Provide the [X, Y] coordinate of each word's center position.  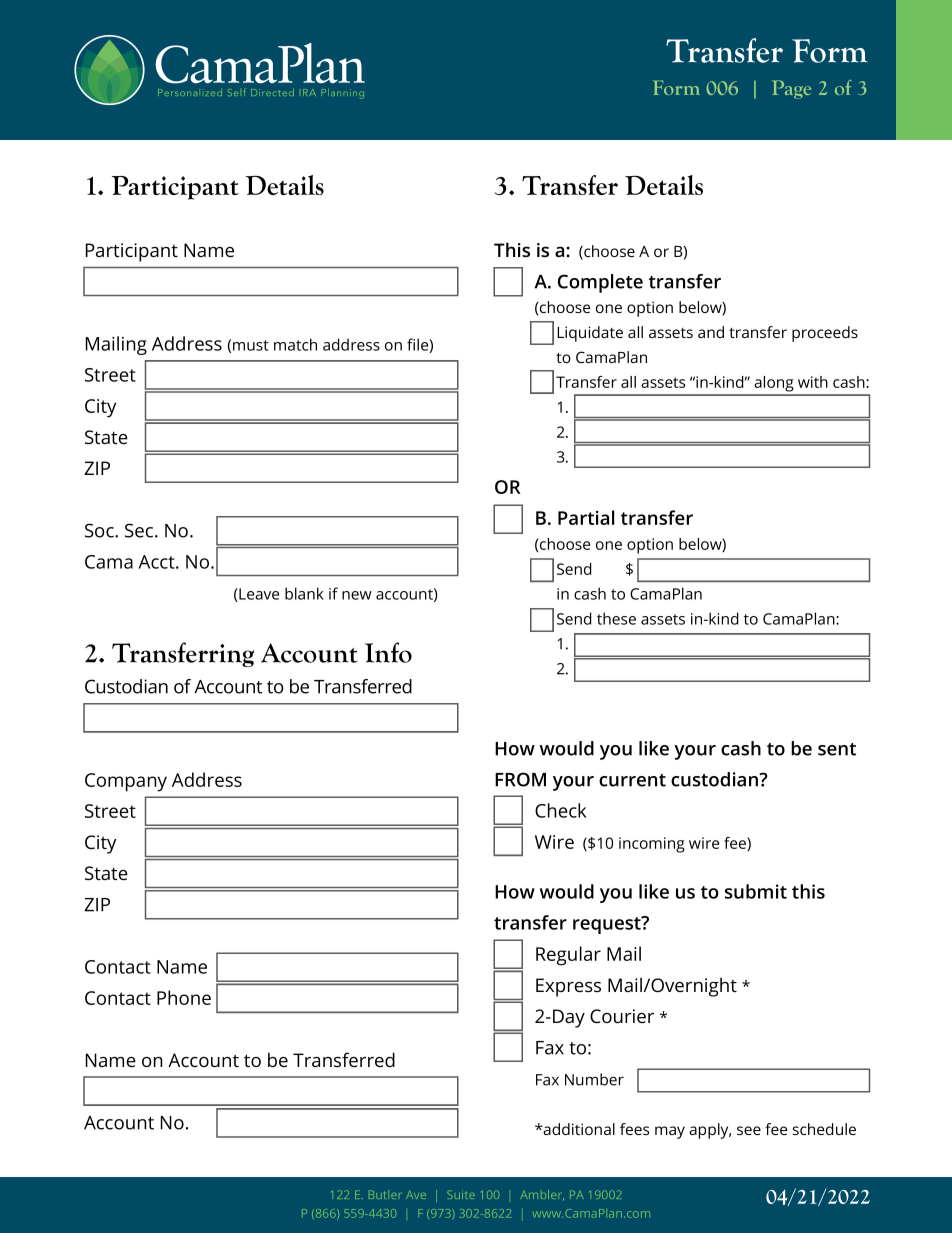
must [251, 345]
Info [388, 652]
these [616, 618]
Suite [461, 1194]
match [295, 344]
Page [791, 89]
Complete [600, 283]
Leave [258, 595]
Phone [184, 997]
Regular [568, 956]
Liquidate [590, 334]
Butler [385, 1194]
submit [756, 891]
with [813, 382]
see [749, 1130]
